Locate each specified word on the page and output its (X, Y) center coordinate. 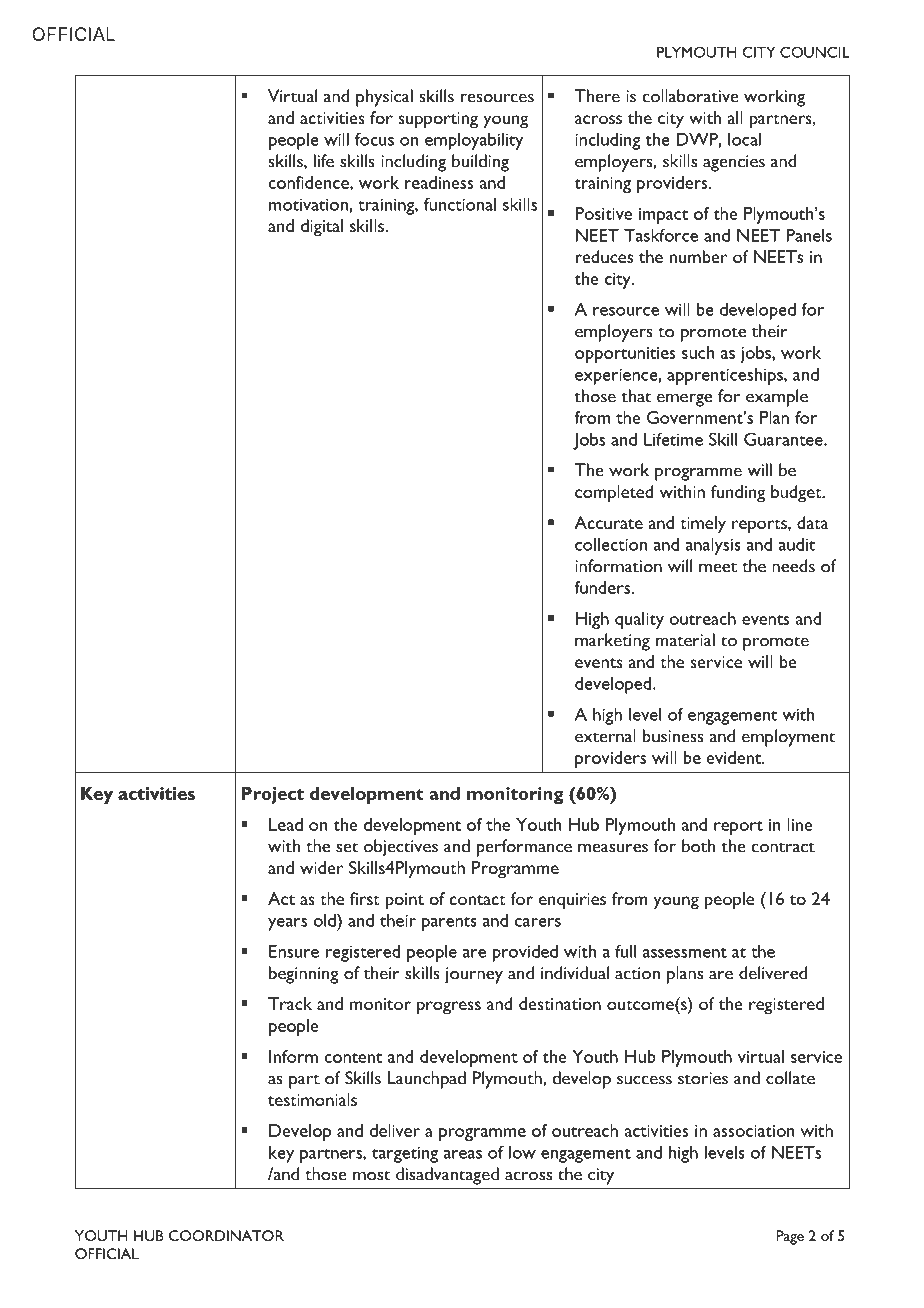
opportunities (625, 355)
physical (384, 98)
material (685, 640)
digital (322, 228)
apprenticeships (726, 376)
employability (474, 141)
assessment (685, 953)
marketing (612, 642)
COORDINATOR (226, 1235)
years (287, 924)
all (735, 117)
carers (538, 922)
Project (272, 795)
